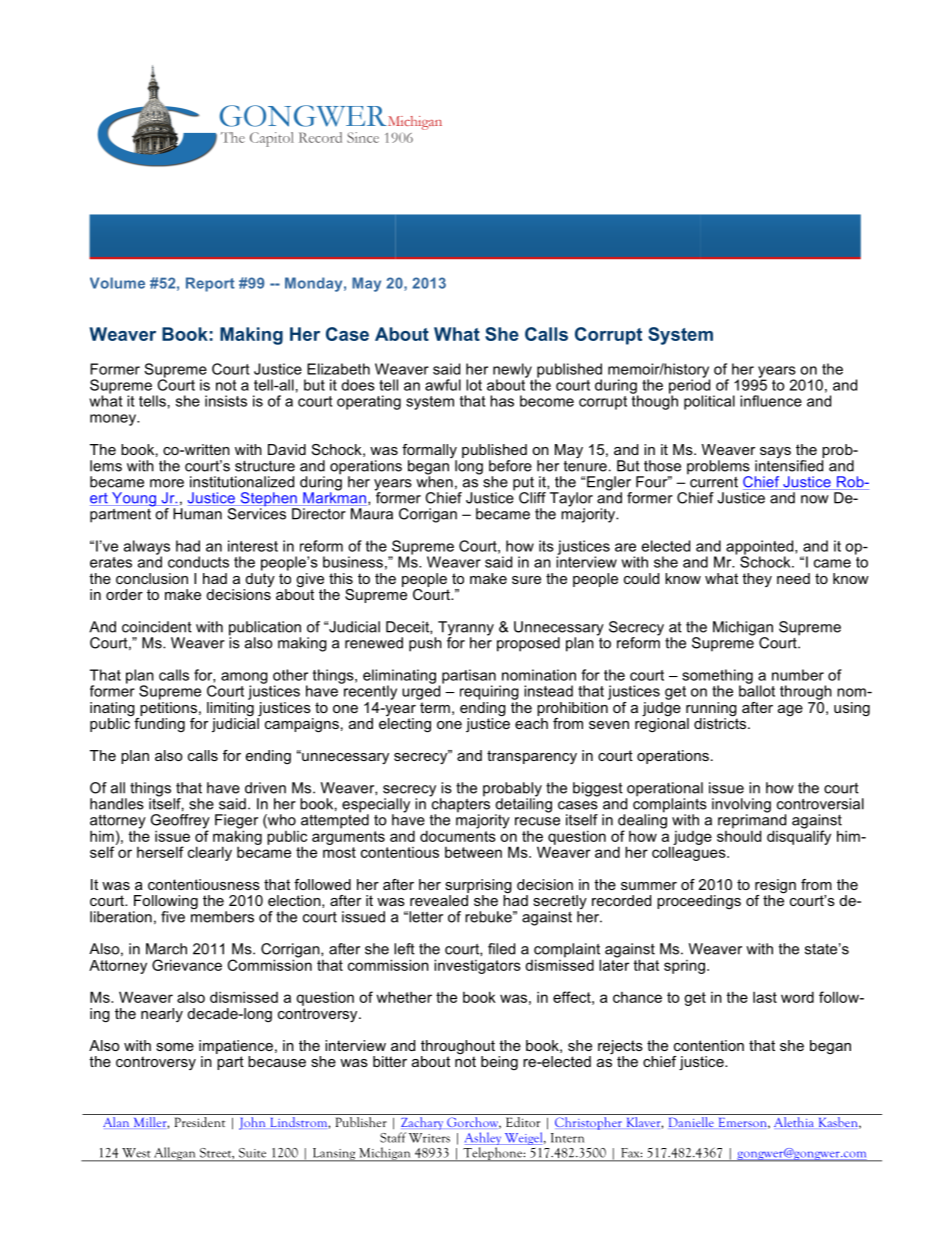 This screenshot has width=952, height=1233. Describe the element at coordinates (483, 1138) in the screenshot. I see `Ashley` at that location.
